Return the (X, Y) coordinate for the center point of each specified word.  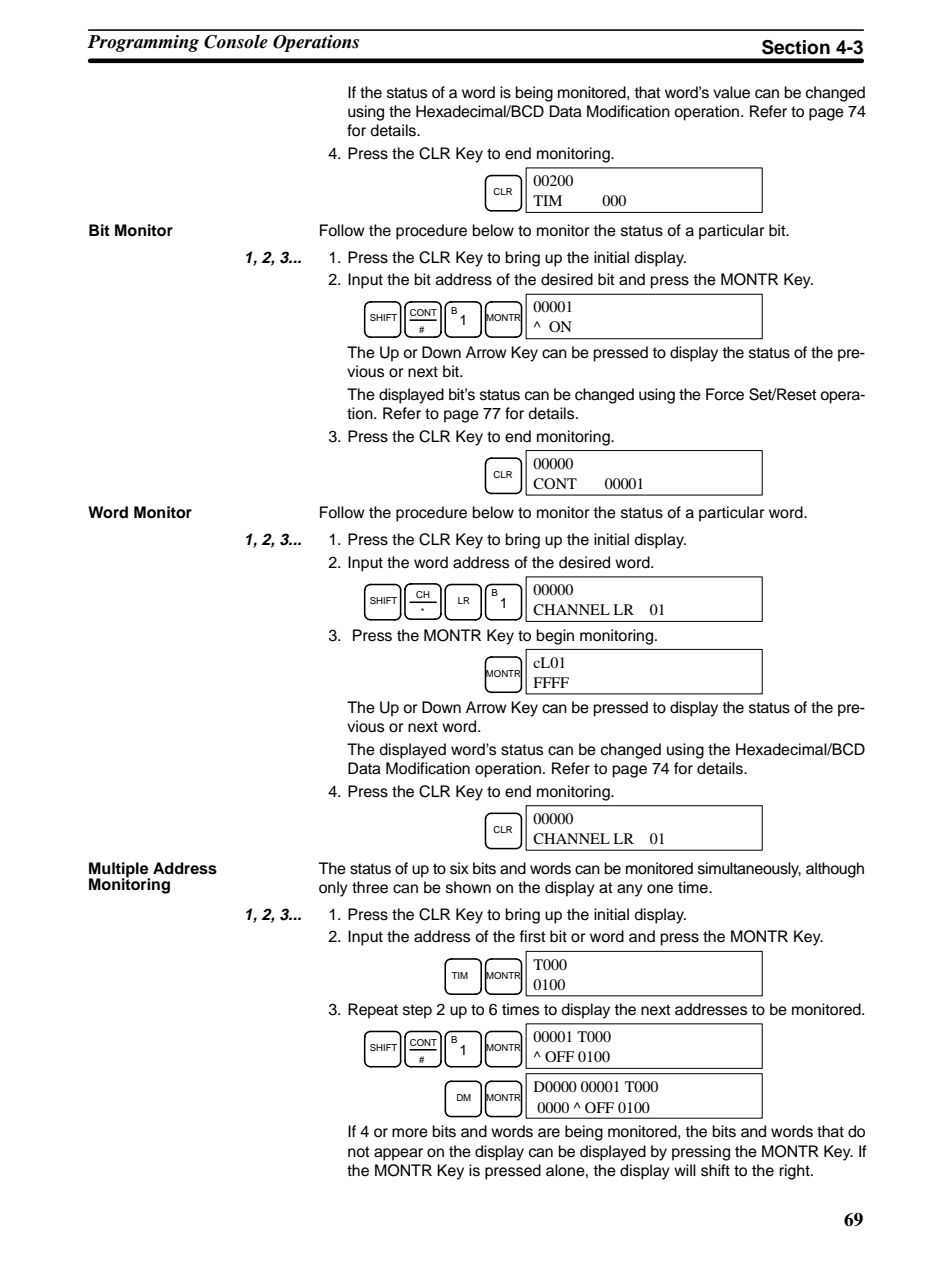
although (835, 870)
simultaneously (749, 870)
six (459, 868)
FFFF (551, 682)
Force (725, 394)
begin (555, 637)
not (359, 1152)
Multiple (119, 870)
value (731, 92)
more (410, 1133)
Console (236, 41)
